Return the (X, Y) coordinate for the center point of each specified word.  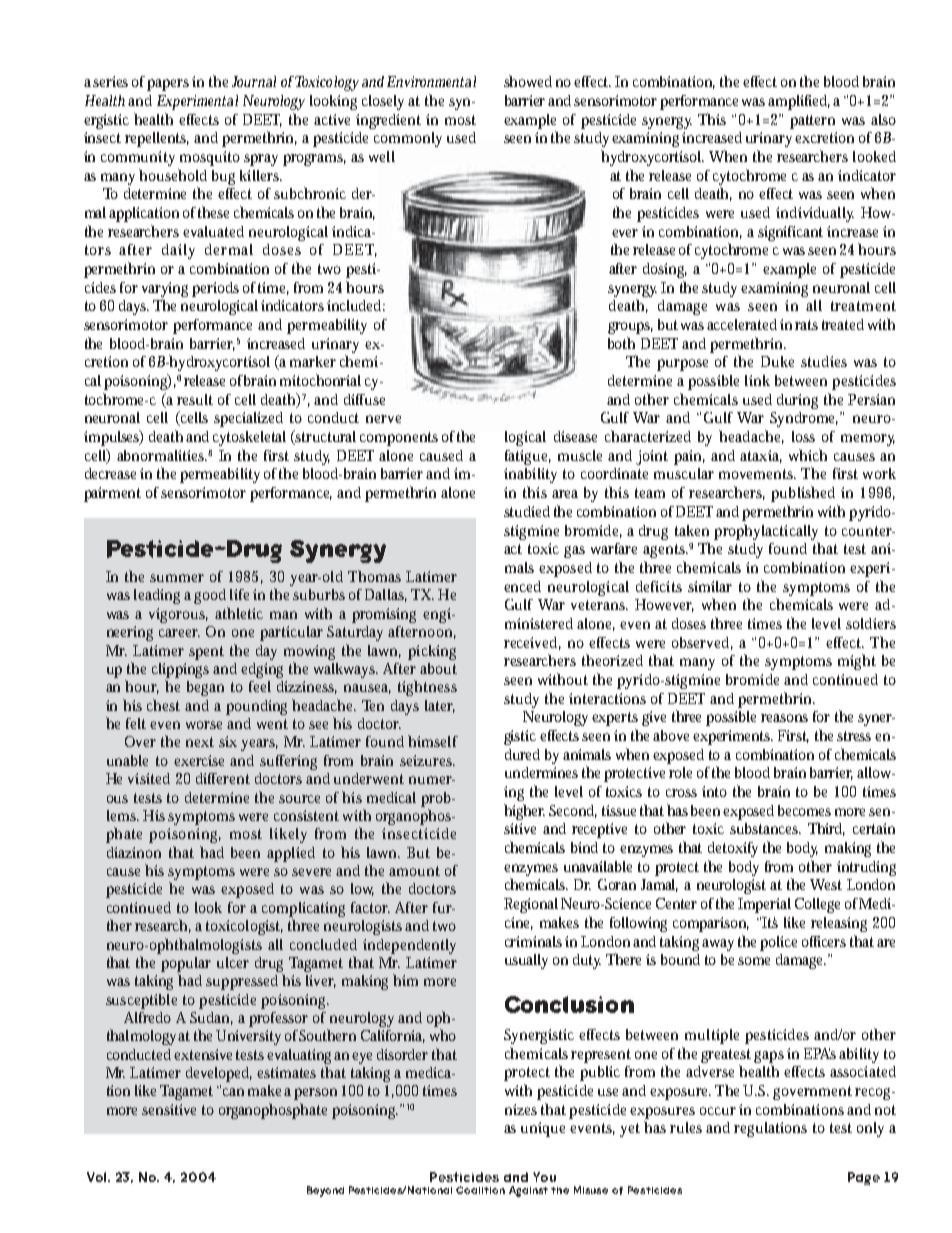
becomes (804, 810)
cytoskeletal (249, 438)
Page (864, 1178)
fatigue (528, 457)
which (808, 455)
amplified (799, 102)
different (223, 778)
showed (528, 81)
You (544, 1177)
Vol (98, 1177)
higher (524, 812)
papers (168, 85)
